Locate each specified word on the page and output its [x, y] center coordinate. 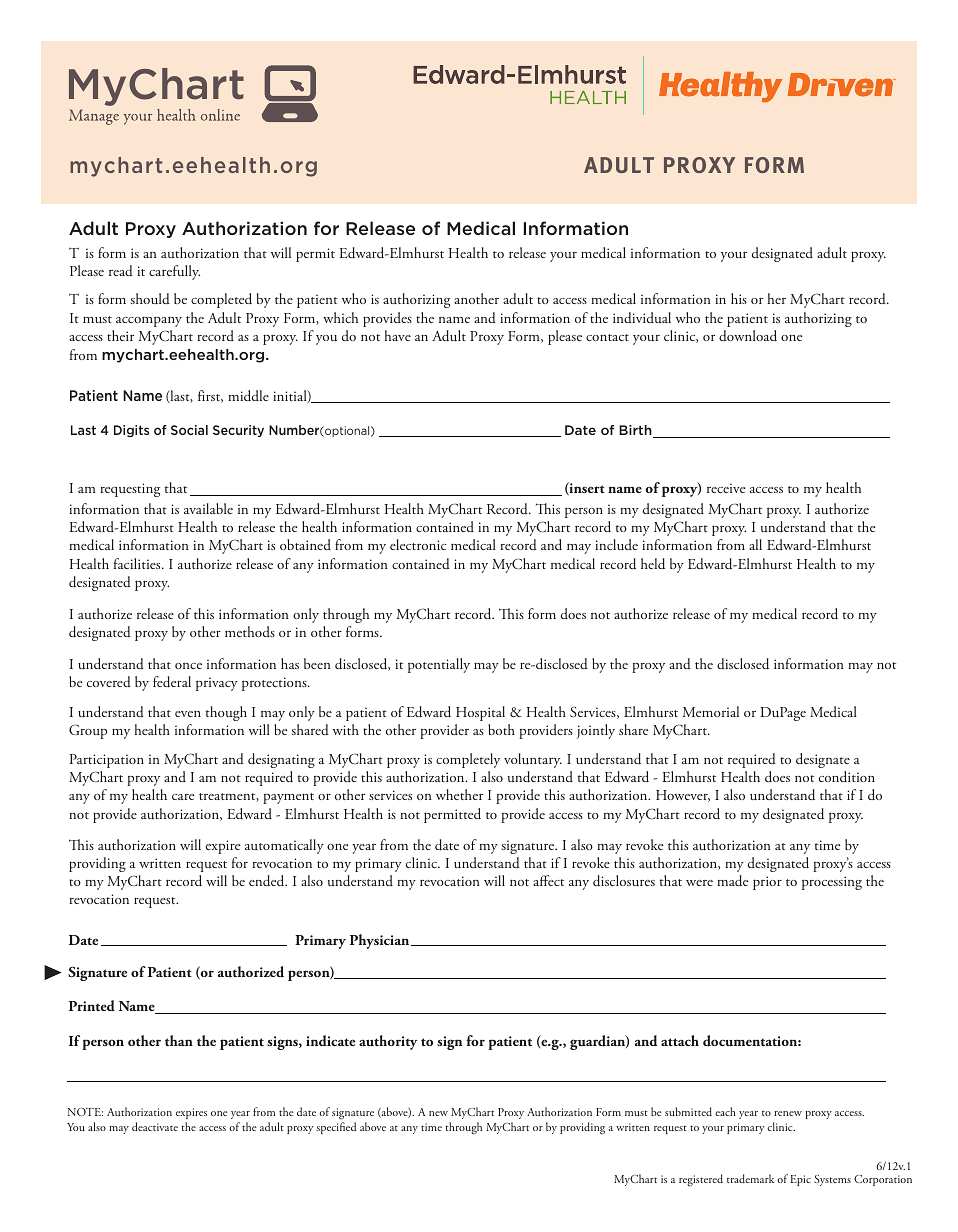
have [397, 335]
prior [767, 883]
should [150, 299]
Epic [800, 1180]
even [188, 714]
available [208, 508]
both [501, 729]
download [748, 335]
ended [268, 881]
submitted [688, 1111]
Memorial [711, 711]
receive [726, 488]
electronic [418, 544]
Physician [381, 941]
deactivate [155, 1126]
